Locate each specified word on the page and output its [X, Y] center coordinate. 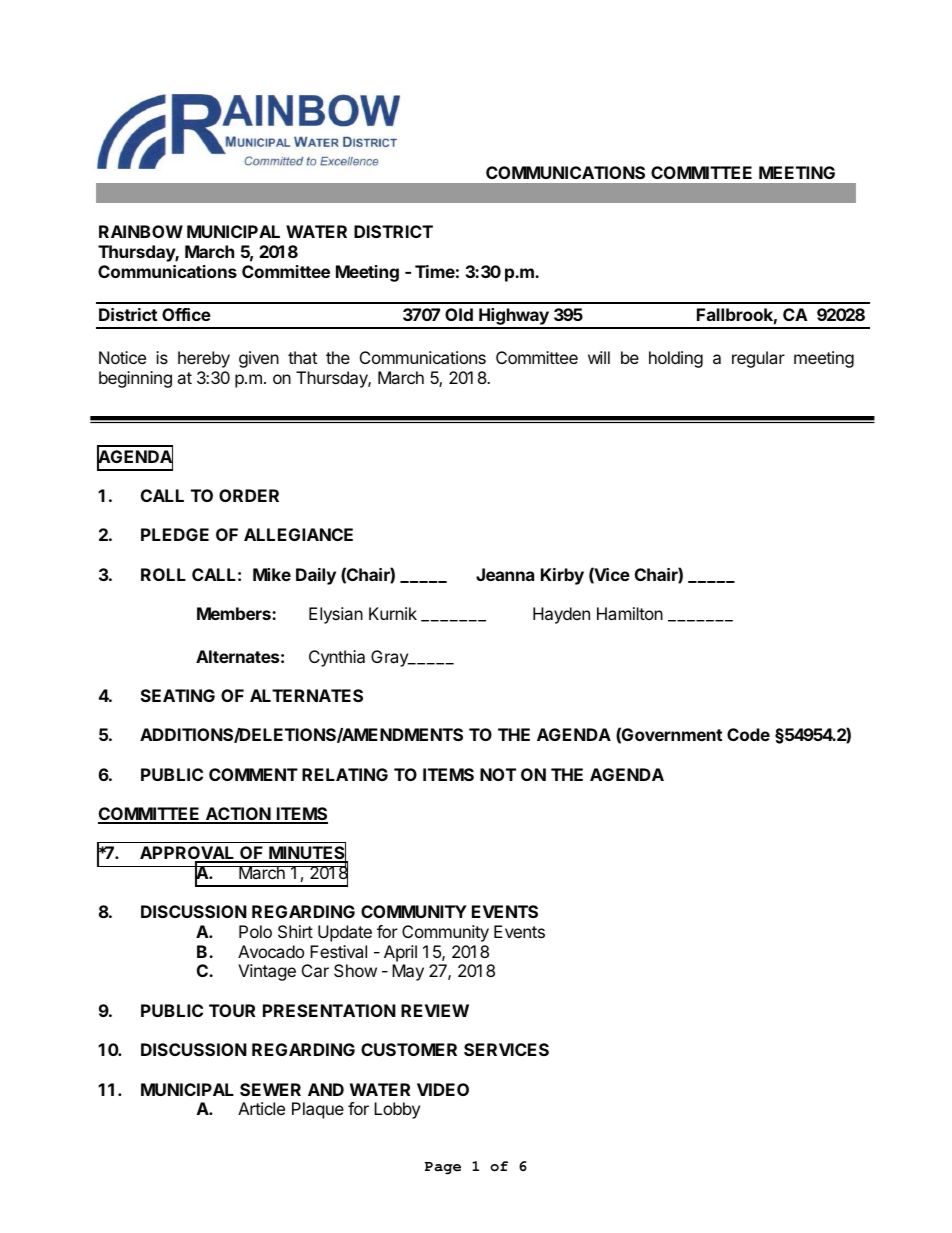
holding [676, 359]
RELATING [345, 774]
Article [261, 1108]
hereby [204, 359]
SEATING [178, 695]
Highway [514, 318]
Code [748, 734]
